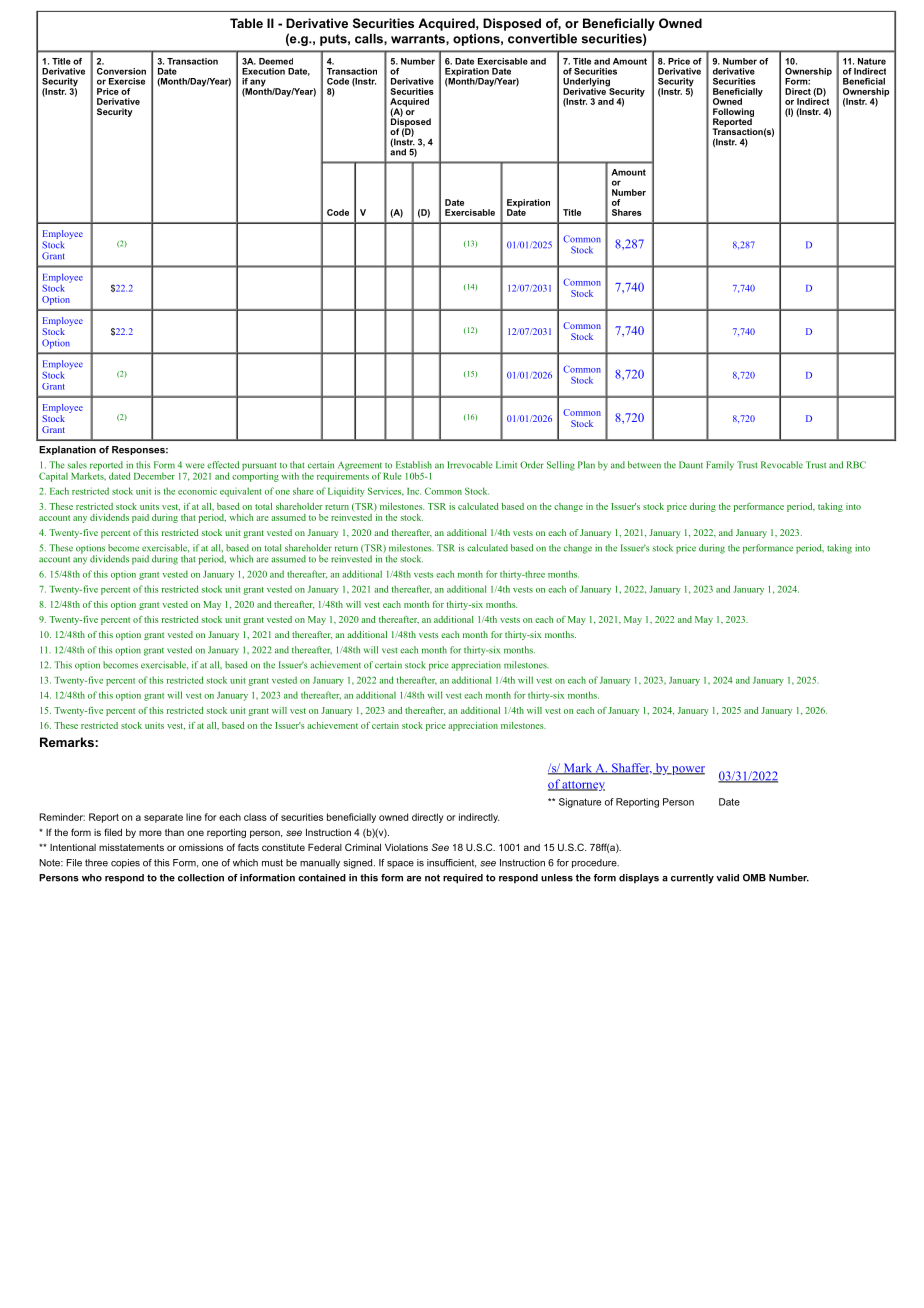  I want to click on misstatements, so click(131, 847).
